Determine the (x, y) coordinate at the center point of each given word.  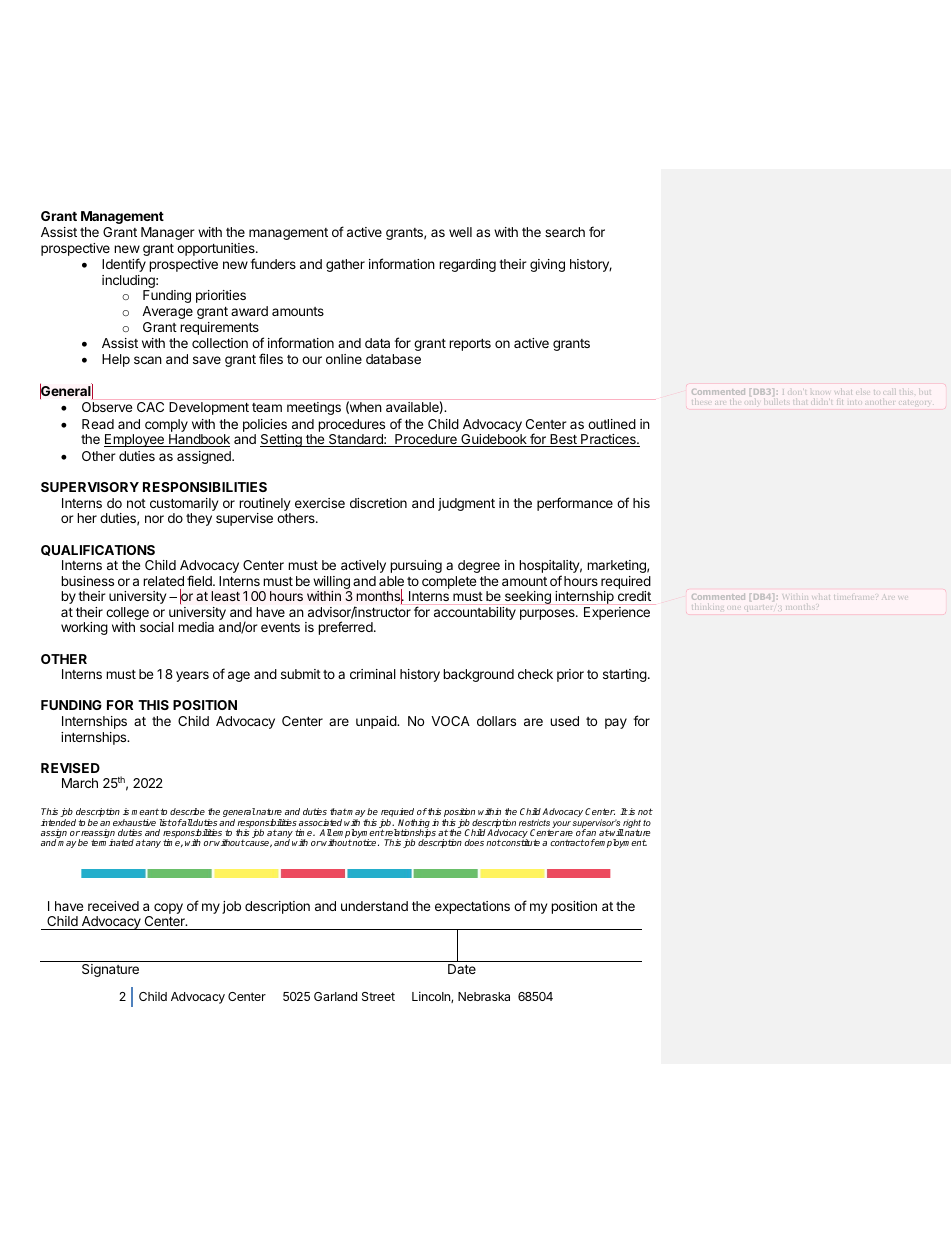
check (535, 674)
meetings (314, 408)
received (113, 906)
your (561, 824)
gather (345, 265)
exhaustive (134, 822)
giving (547, 265)
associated (320, 822)
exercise (320, 503)
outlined (612, 424)
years (192, 676)
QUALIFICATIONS (98, 550)
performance (575, 504)
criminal (373, 674)
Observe (107, 407)
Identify (124, 265)
